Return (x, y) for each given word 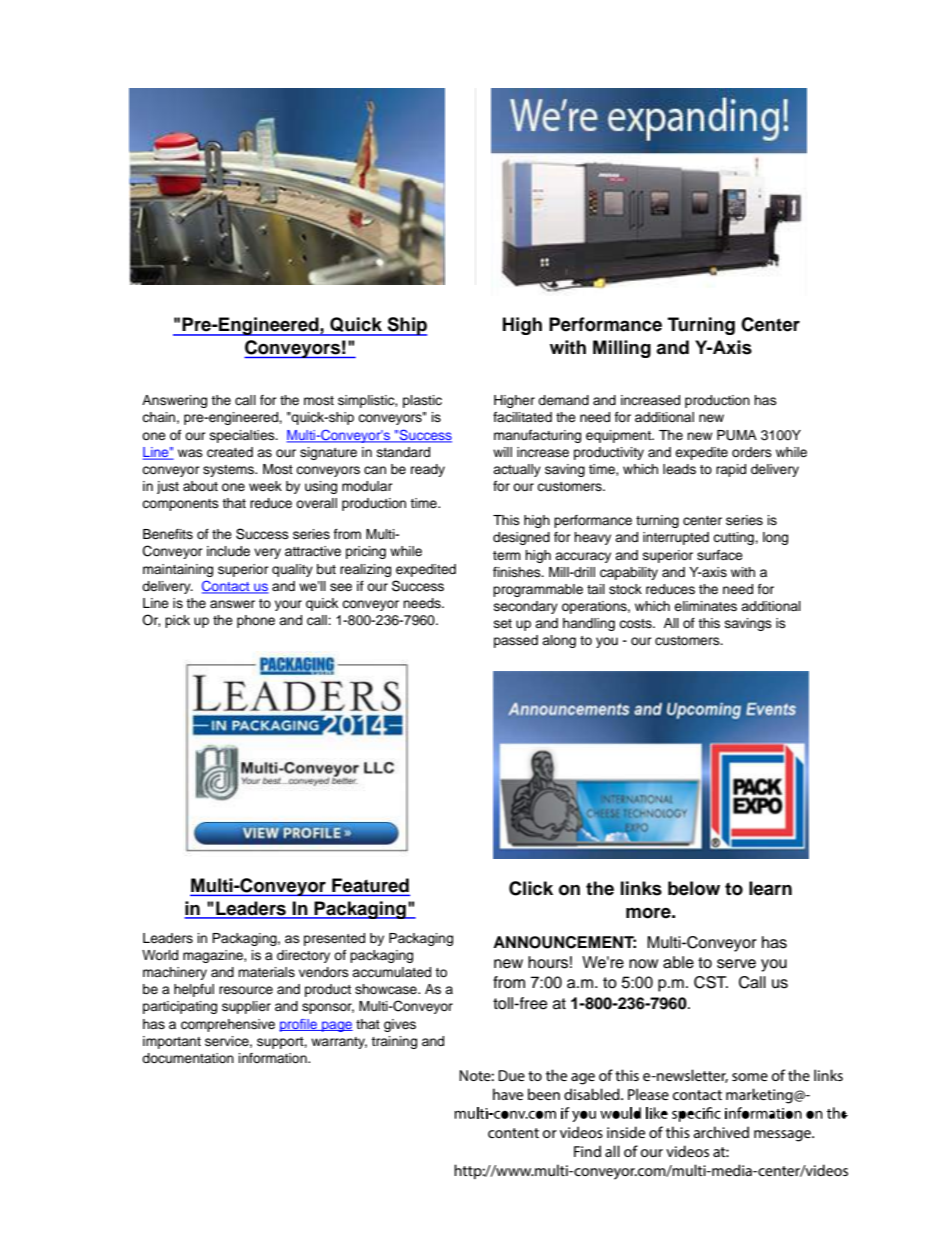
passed (516, 641)
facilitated (522, 417)
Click (531, 888)
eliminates (705, 606)
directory (303, 956)
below (694, 888)
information (274, 1058)
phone (256, 621)
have (508, 1094)
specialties (243, 436)
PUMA (737, 435)
